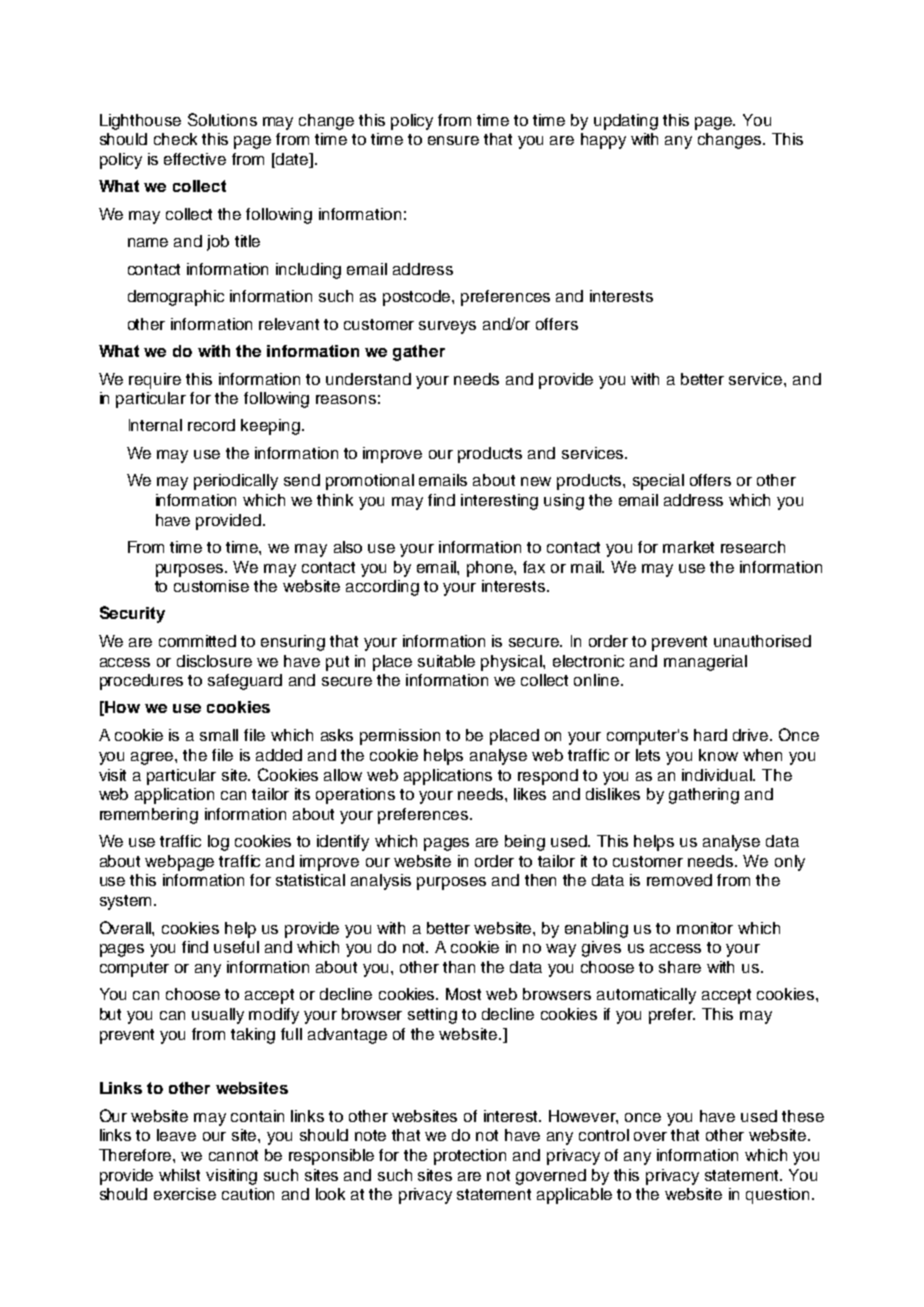 The height and width of the screenshot is (1307, 924). I want to click on effective, so click(195, 159).
